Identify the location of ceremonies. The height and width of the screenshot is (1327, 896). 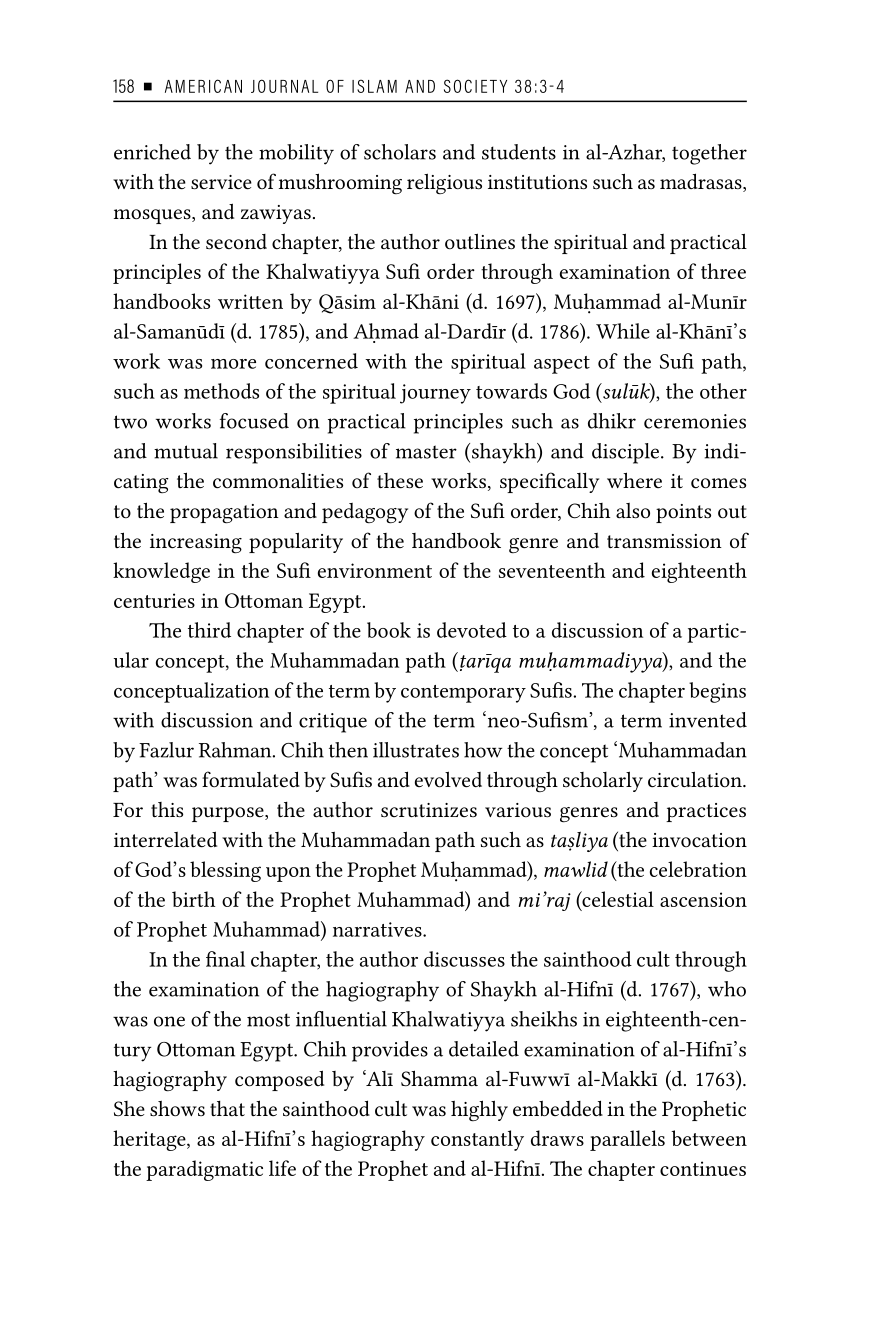
(695, 421).
